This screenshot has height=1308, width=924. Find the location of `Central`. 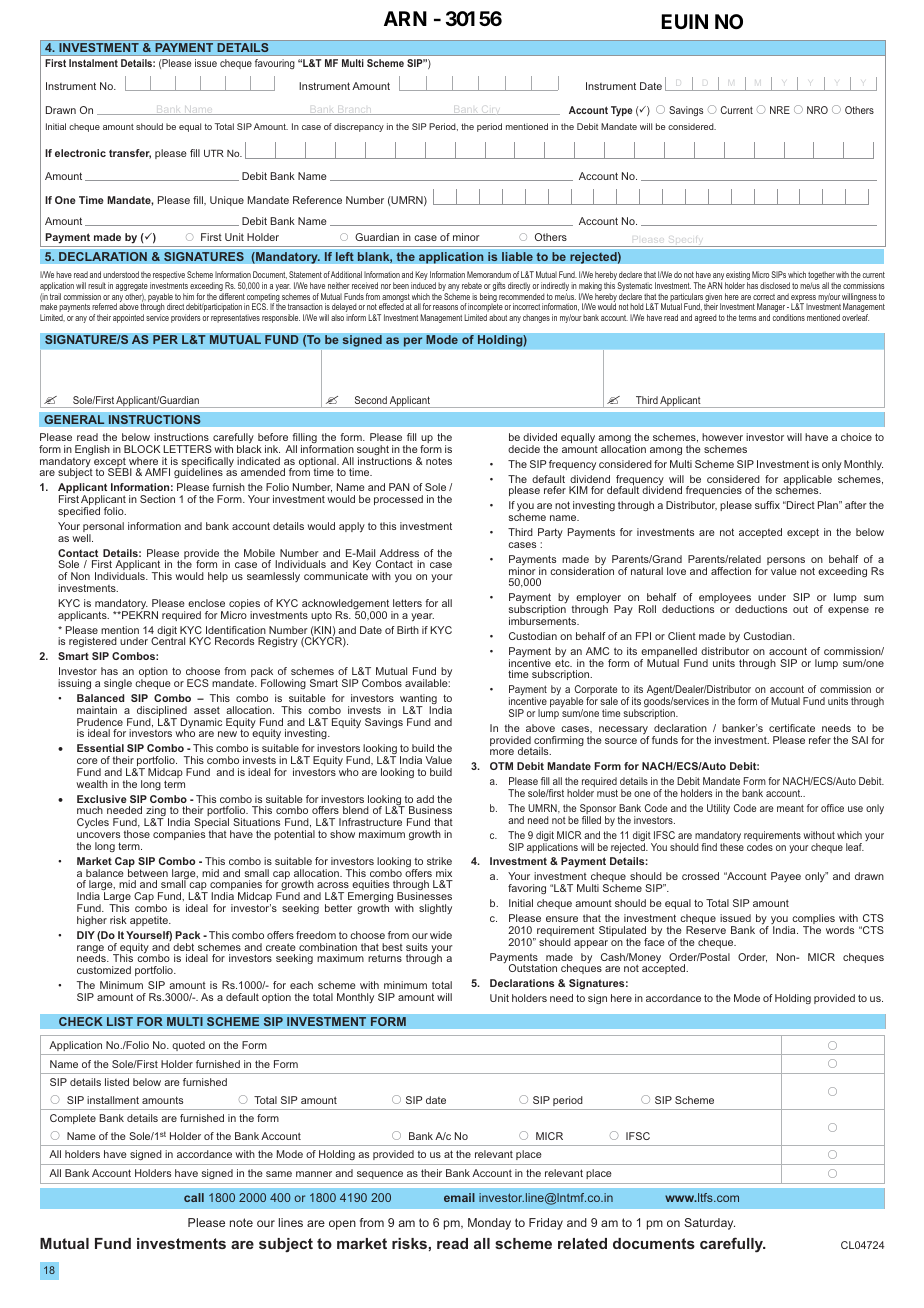

Central is located at coordinates (168, 641).
